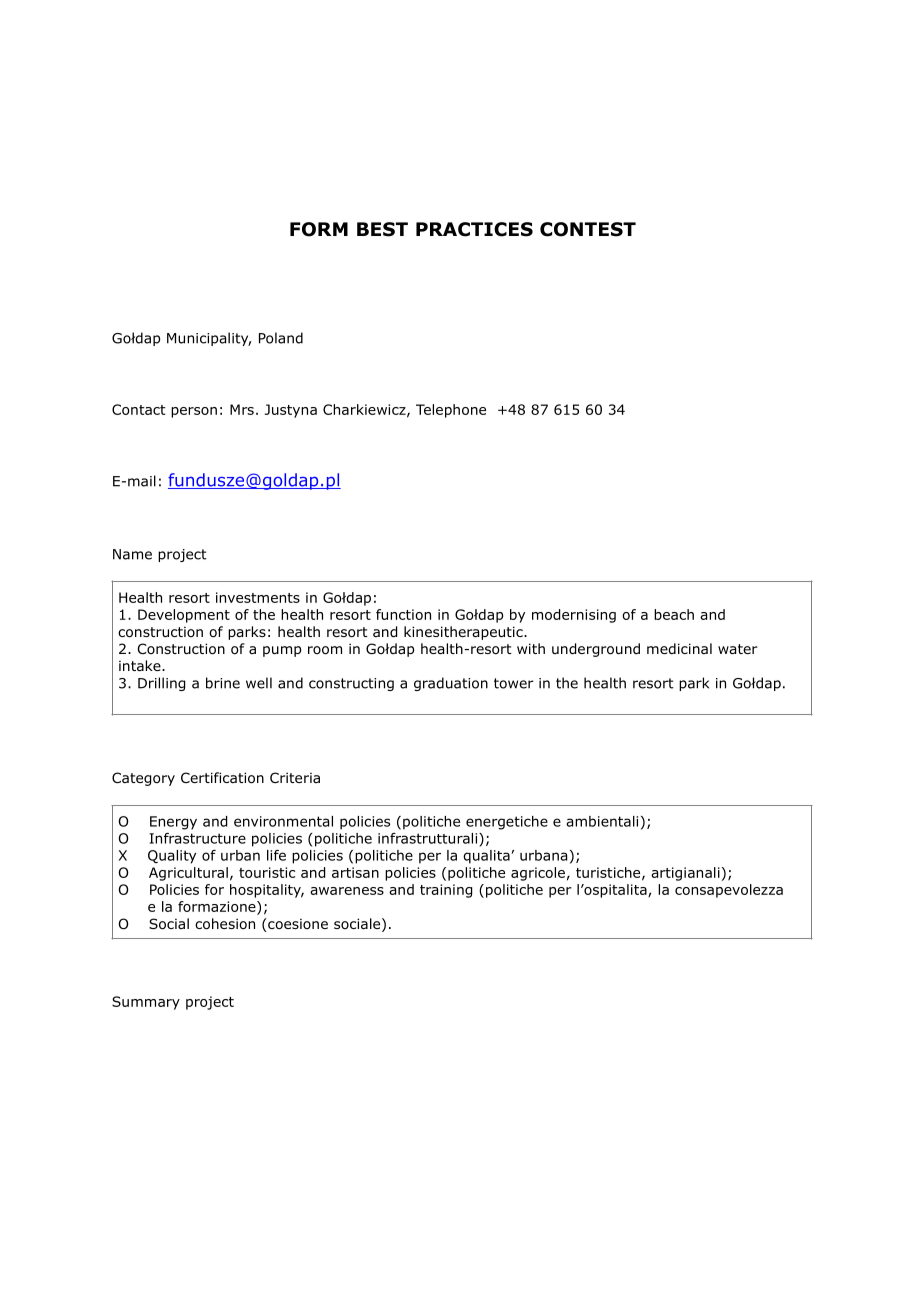 This page has width=924, height=1308. Describe the element at coordinates (281, 338) in the page. I see `Poland` at that location.
